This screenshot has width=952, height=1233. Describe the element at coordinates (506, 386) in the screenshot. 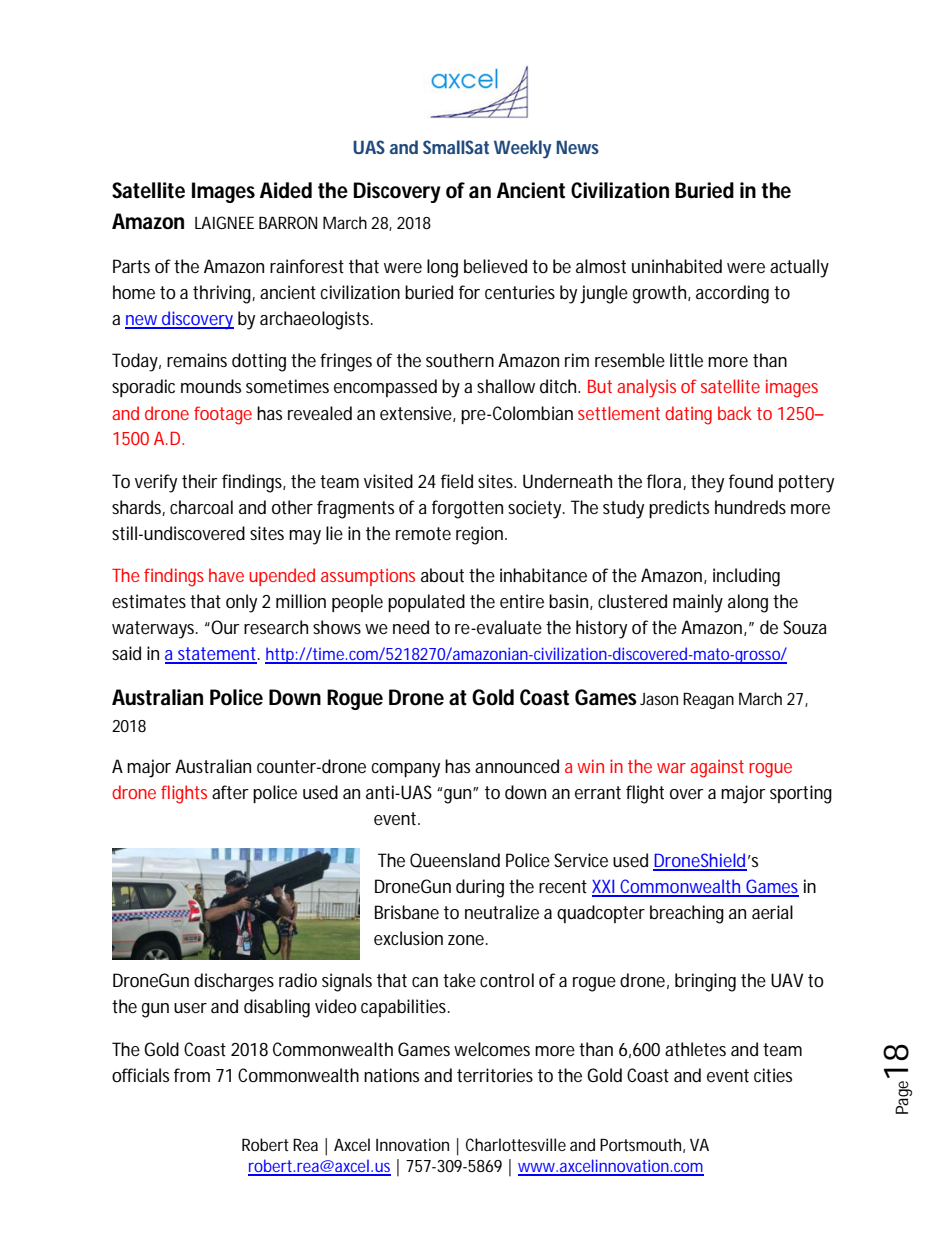

I see `shallow` at that location.
